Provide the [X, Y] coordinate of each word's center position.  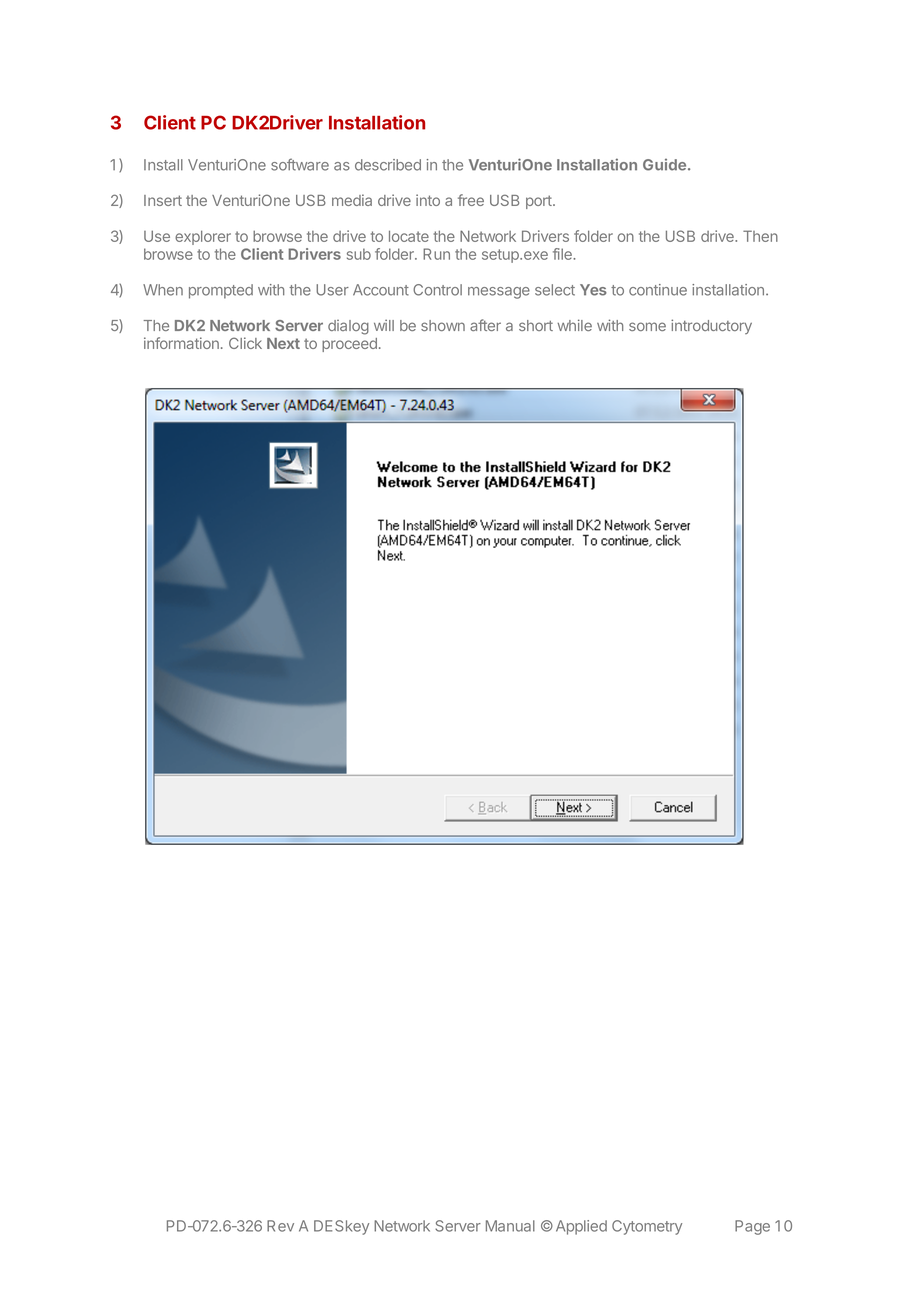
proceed [349, 345]
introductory [711, 326]
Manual [510, 1226]
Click [245, 343]
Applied [581, 1227]
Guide [664, 165]
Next [283, 343]
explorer [203, 237]
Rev [280, 1226]
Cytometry [647, 1227]
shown [443, 325]
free [471, 200]
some [647, 326]
